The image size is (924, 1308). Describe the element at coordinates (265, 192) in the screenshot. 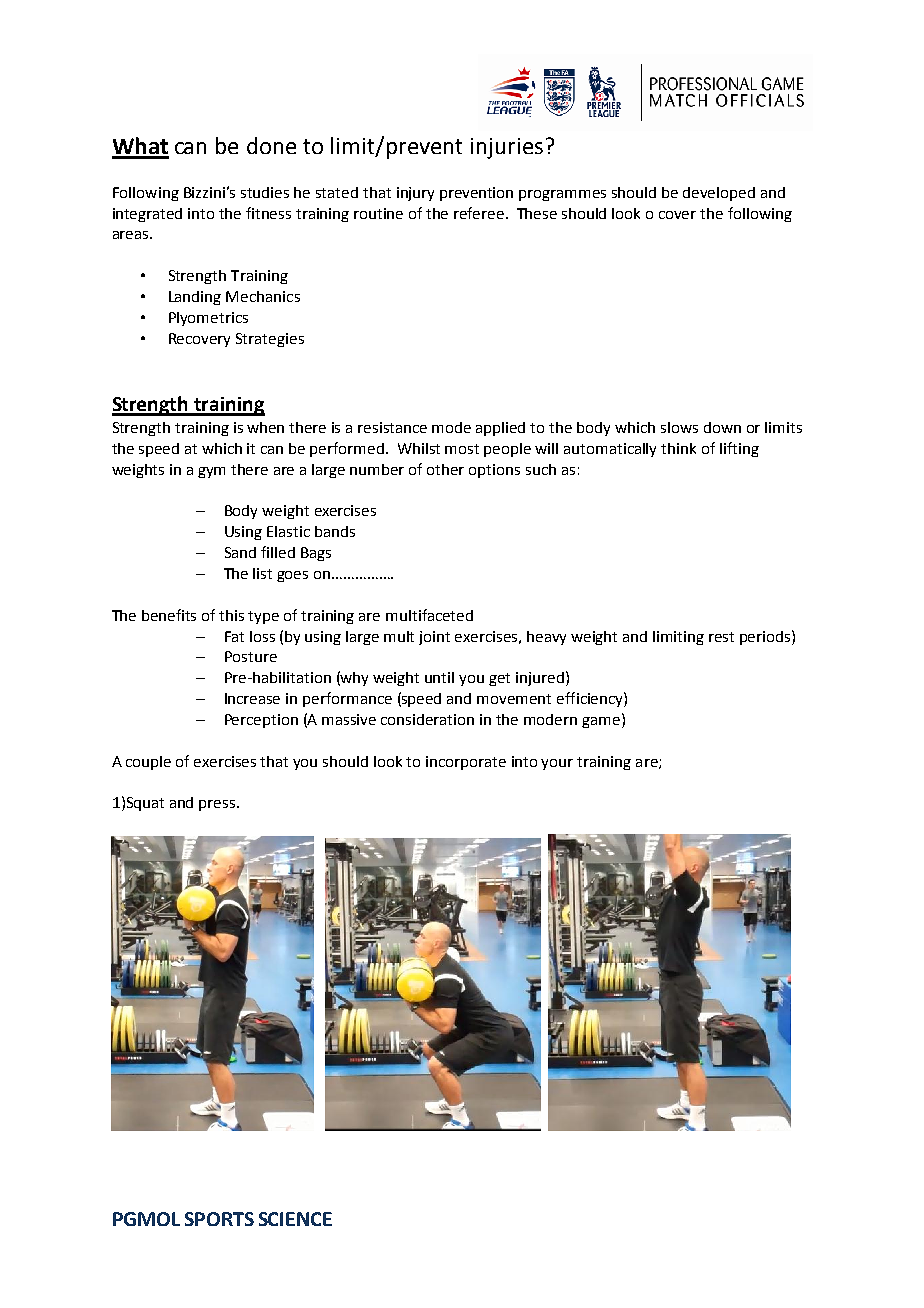

I see `studies` at that location.
